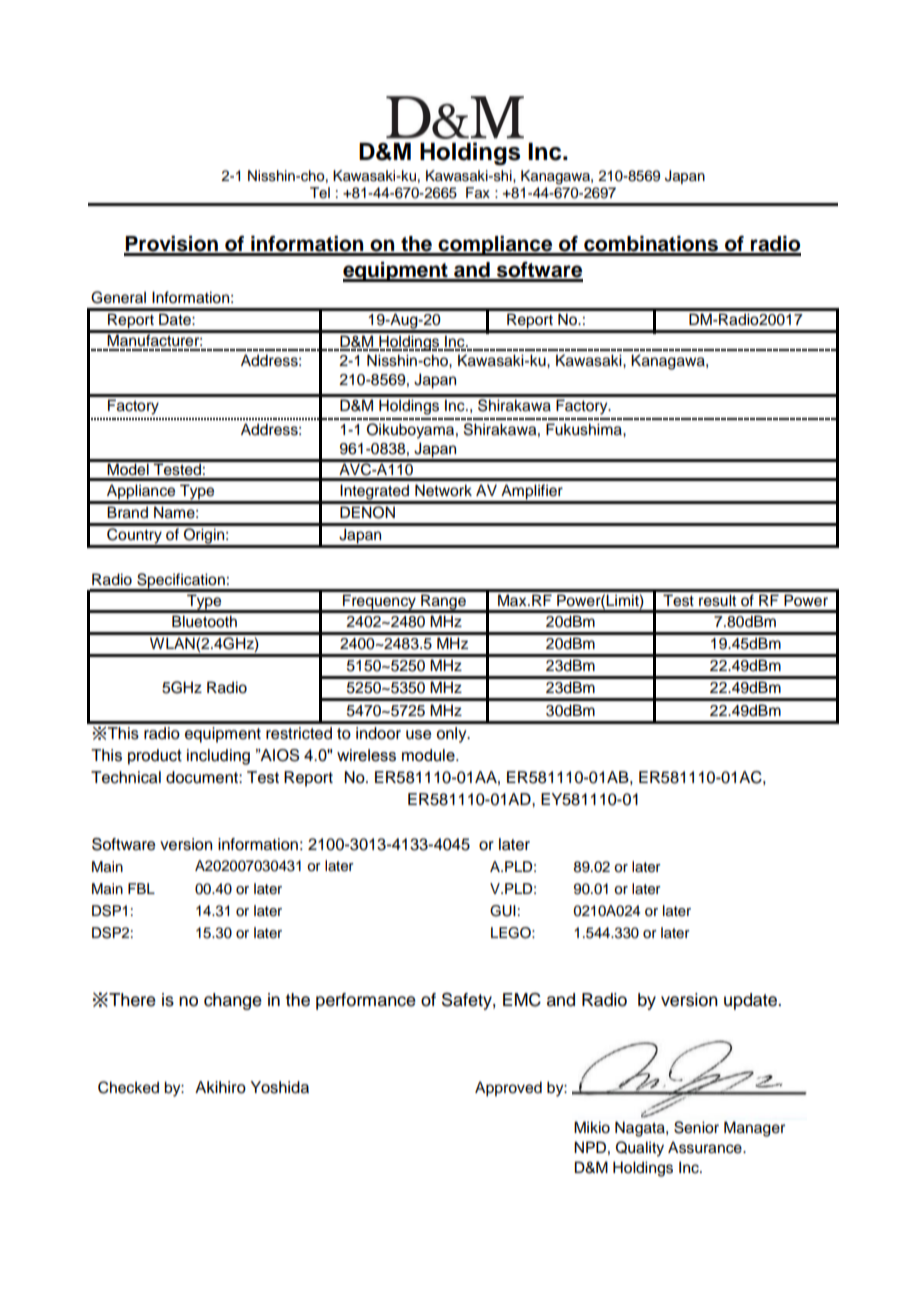  I want to click on including, so click(218, 757).
